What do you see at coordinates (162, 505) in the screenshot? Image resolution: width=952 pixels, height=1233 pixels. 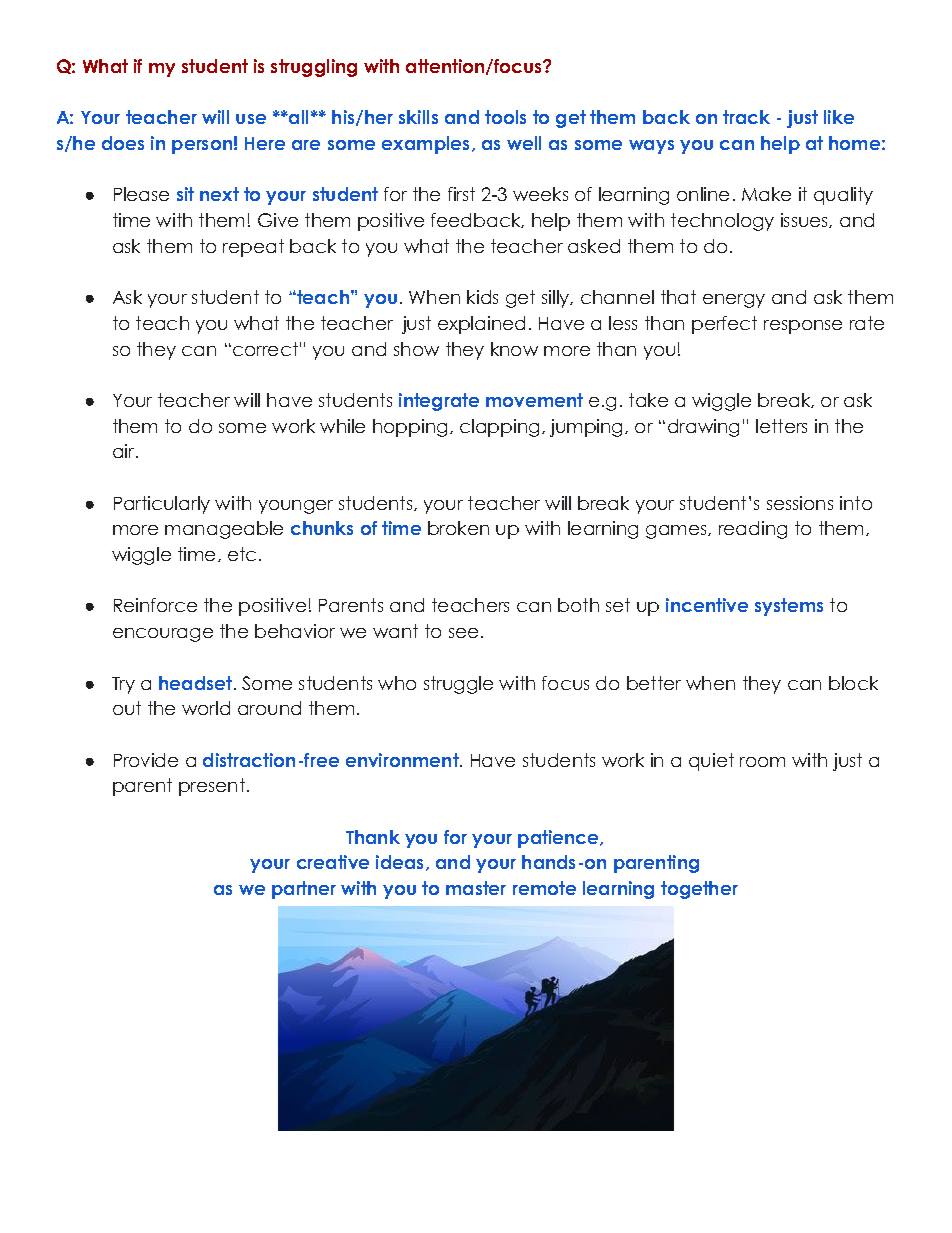 I see `Particularly` at bounding box center [162, 505].
